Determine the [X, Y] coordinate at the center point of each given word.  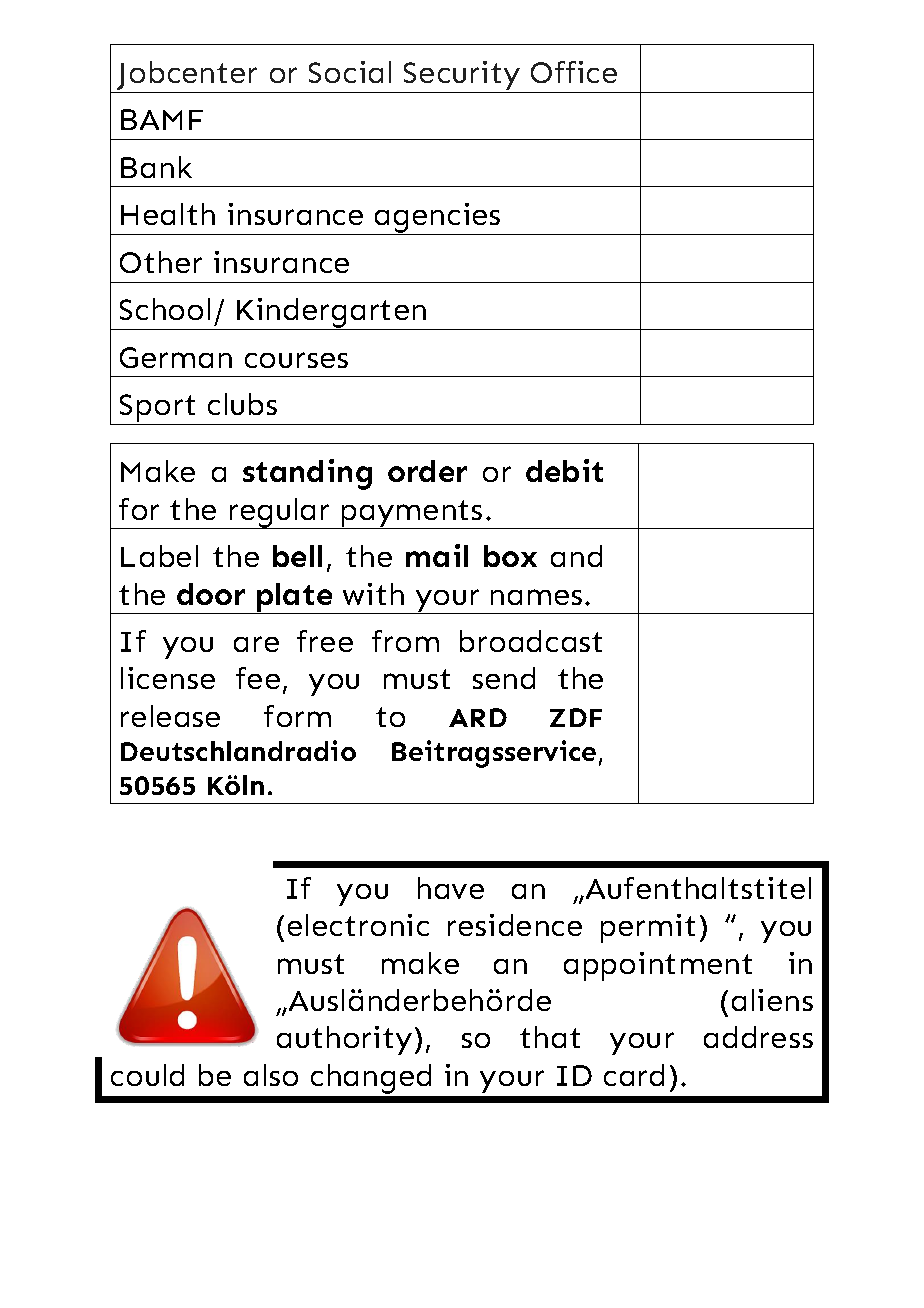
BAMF [162, 119]
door [211, 594]
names [536, 597]
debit [564, 470]
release [170, 716]
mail [437, 555]
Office [574, 72]
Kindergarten [332, 314]
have [451, 888]
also [271, 1075]
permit [648, 928]
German [176, 357]
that [550, 1037]
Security [462, 77]
